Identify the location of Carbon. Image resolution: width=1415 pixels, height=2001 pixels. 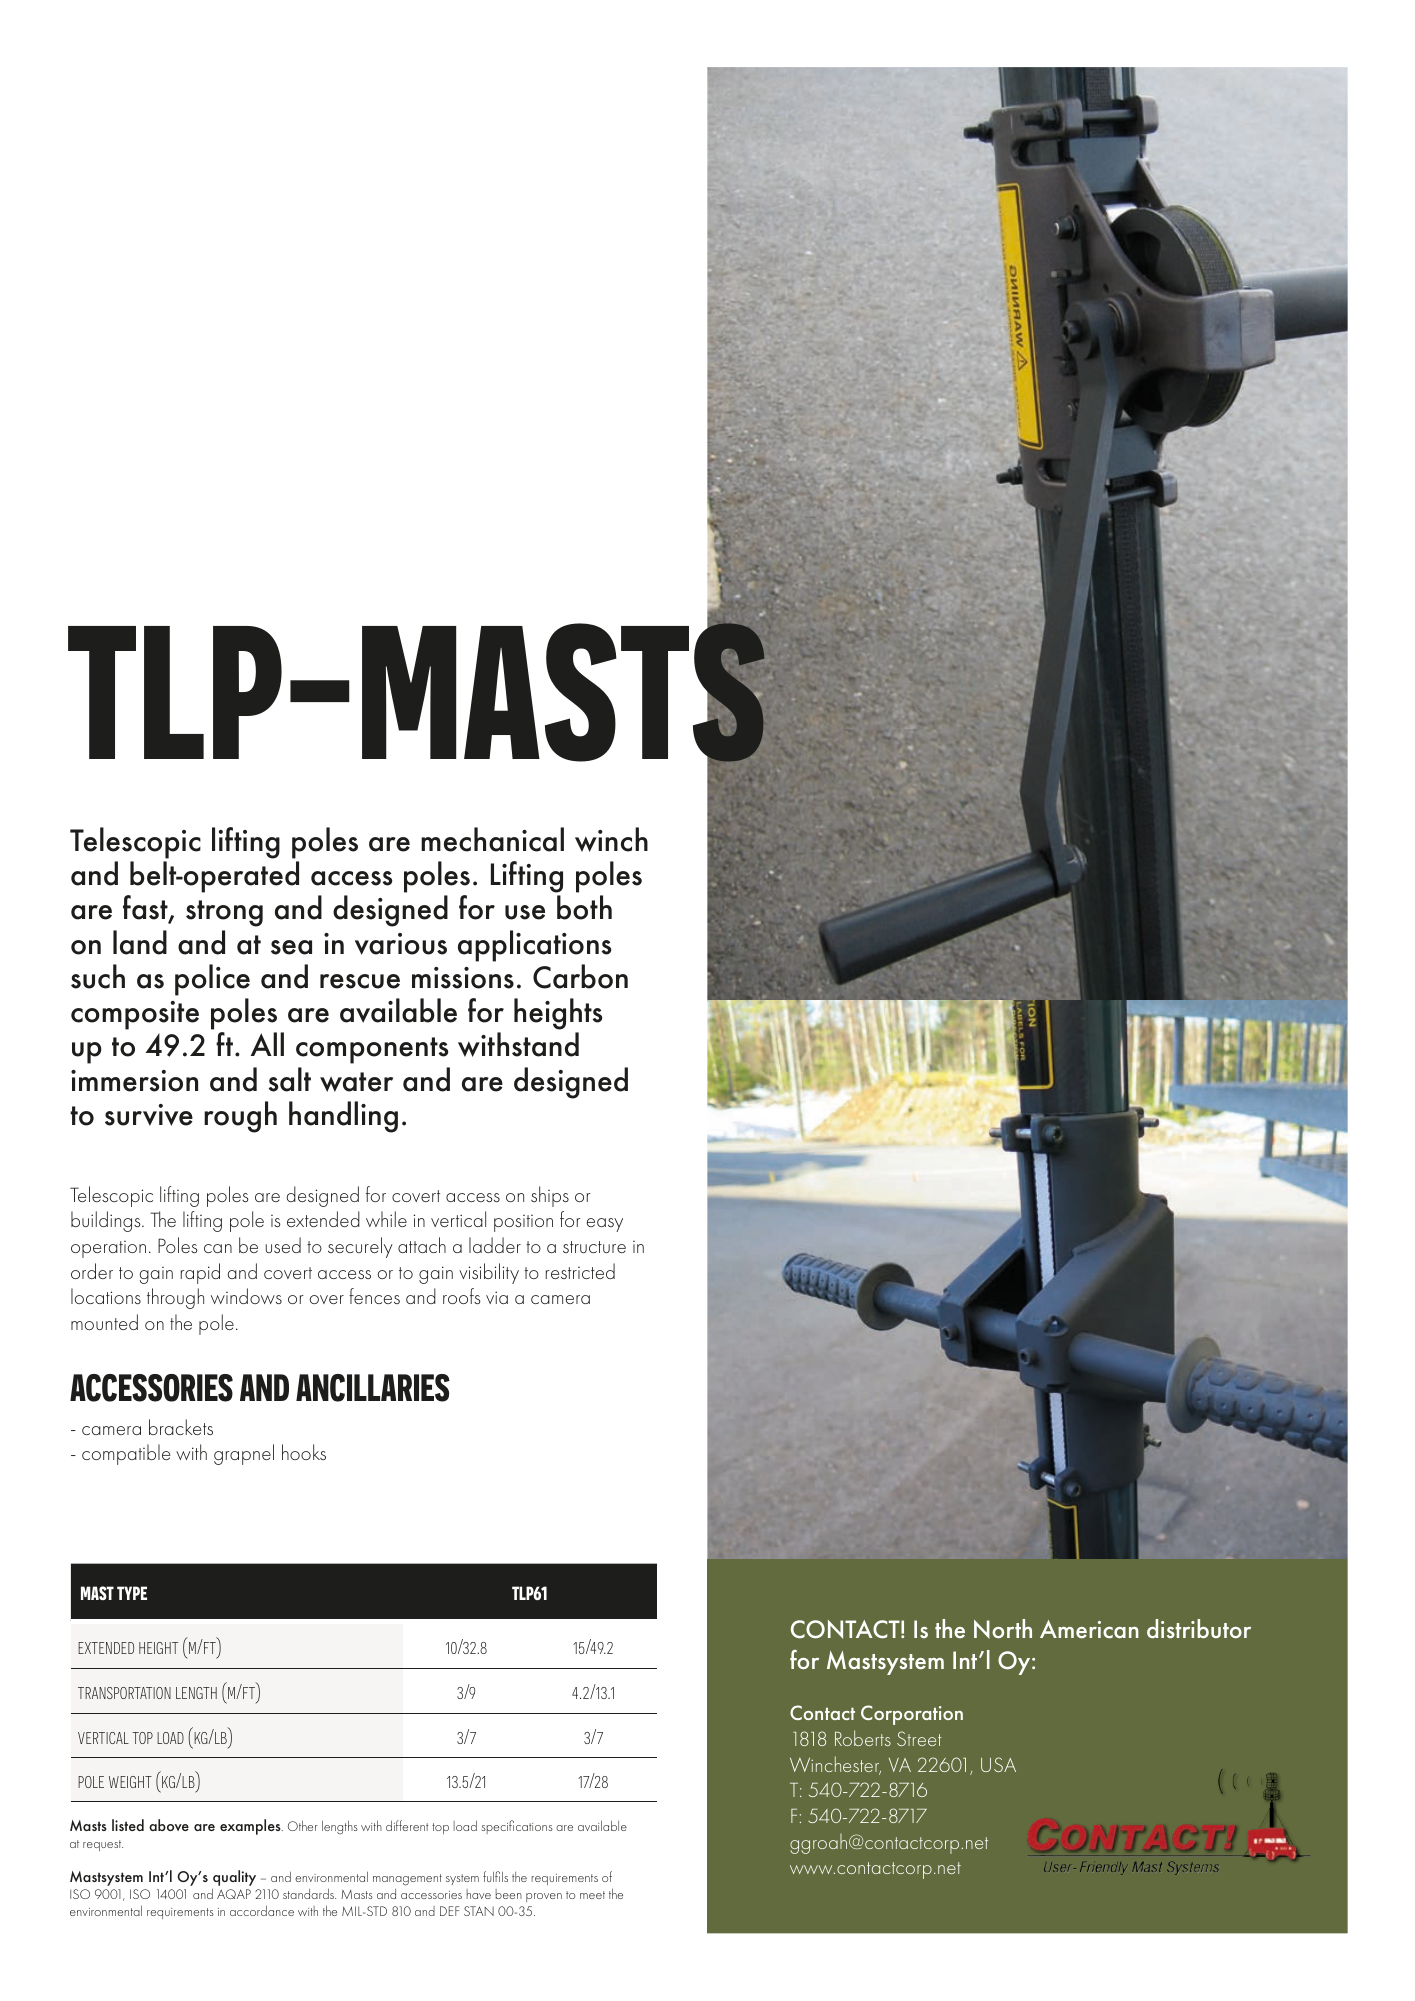
(580, 976).
